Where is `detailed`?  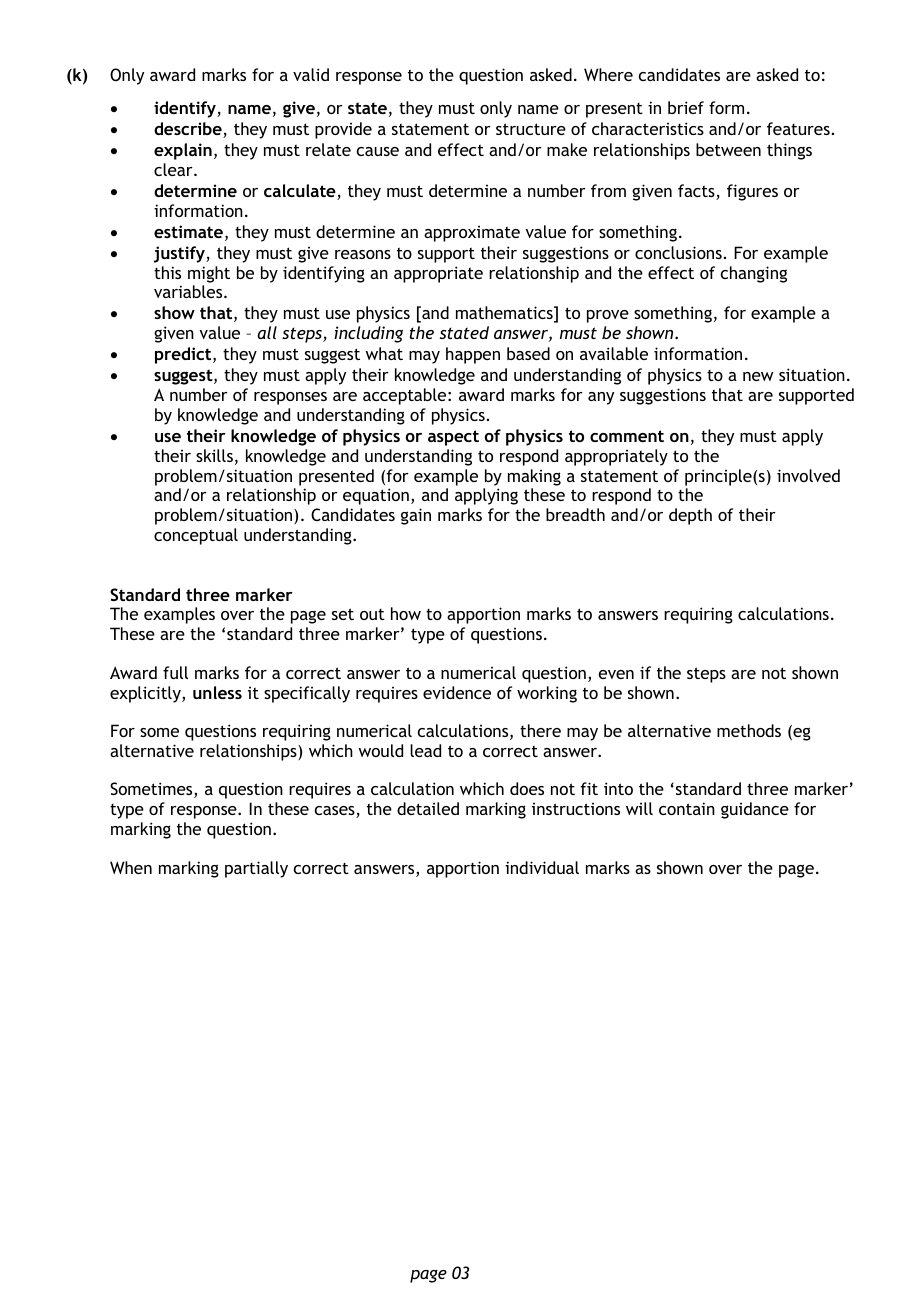 detailed is located at coordinates (428, 808).
